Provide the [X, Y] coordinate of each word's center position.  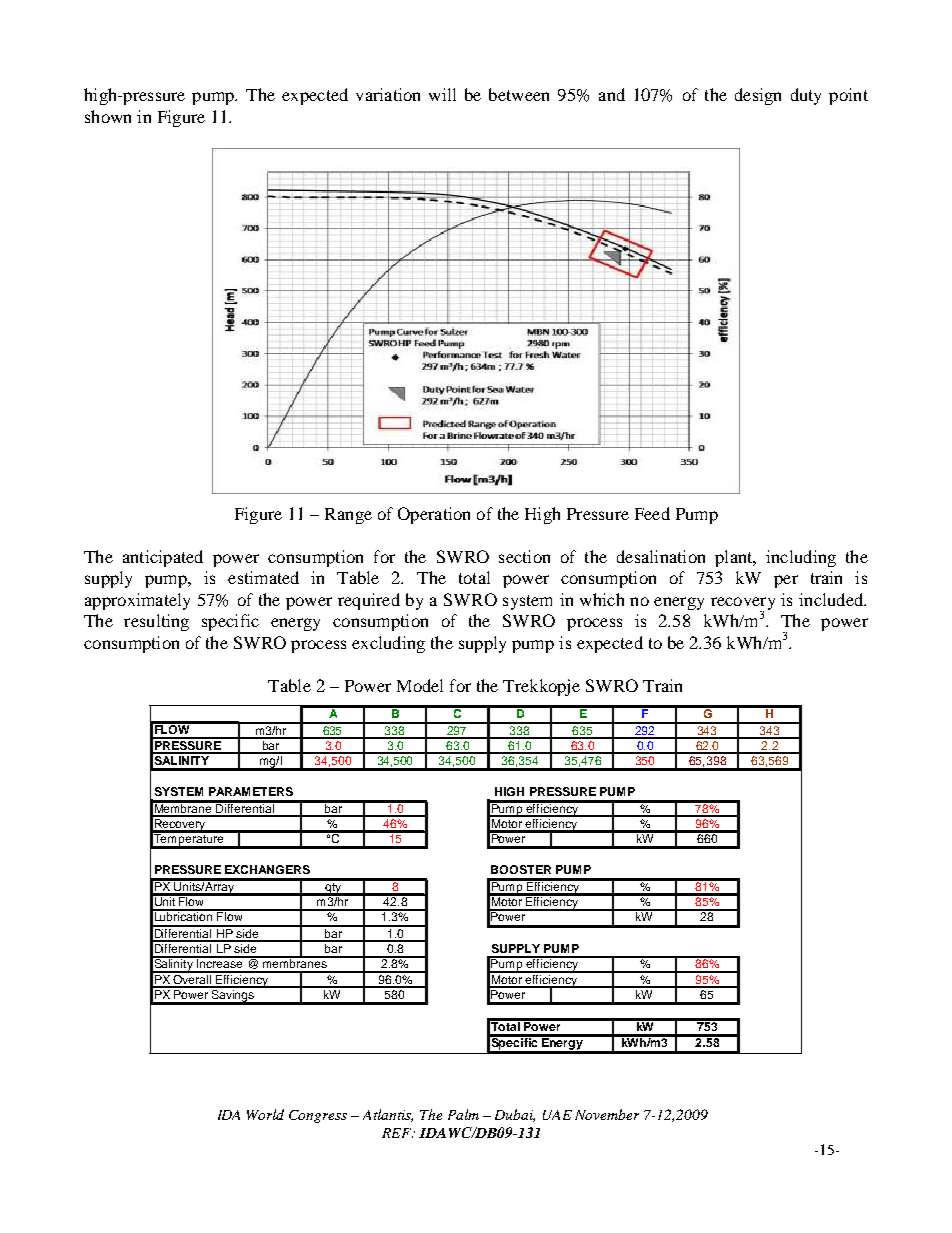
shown [108, 116]
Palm [463, 1114]
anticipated [163, 558]
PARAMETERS [251, 791]
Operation [434, 515]
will [442, 94]
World [265, 1114]
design [758, 96]
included [832, 599]
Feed [652, 513]
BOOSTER [521, 869]
